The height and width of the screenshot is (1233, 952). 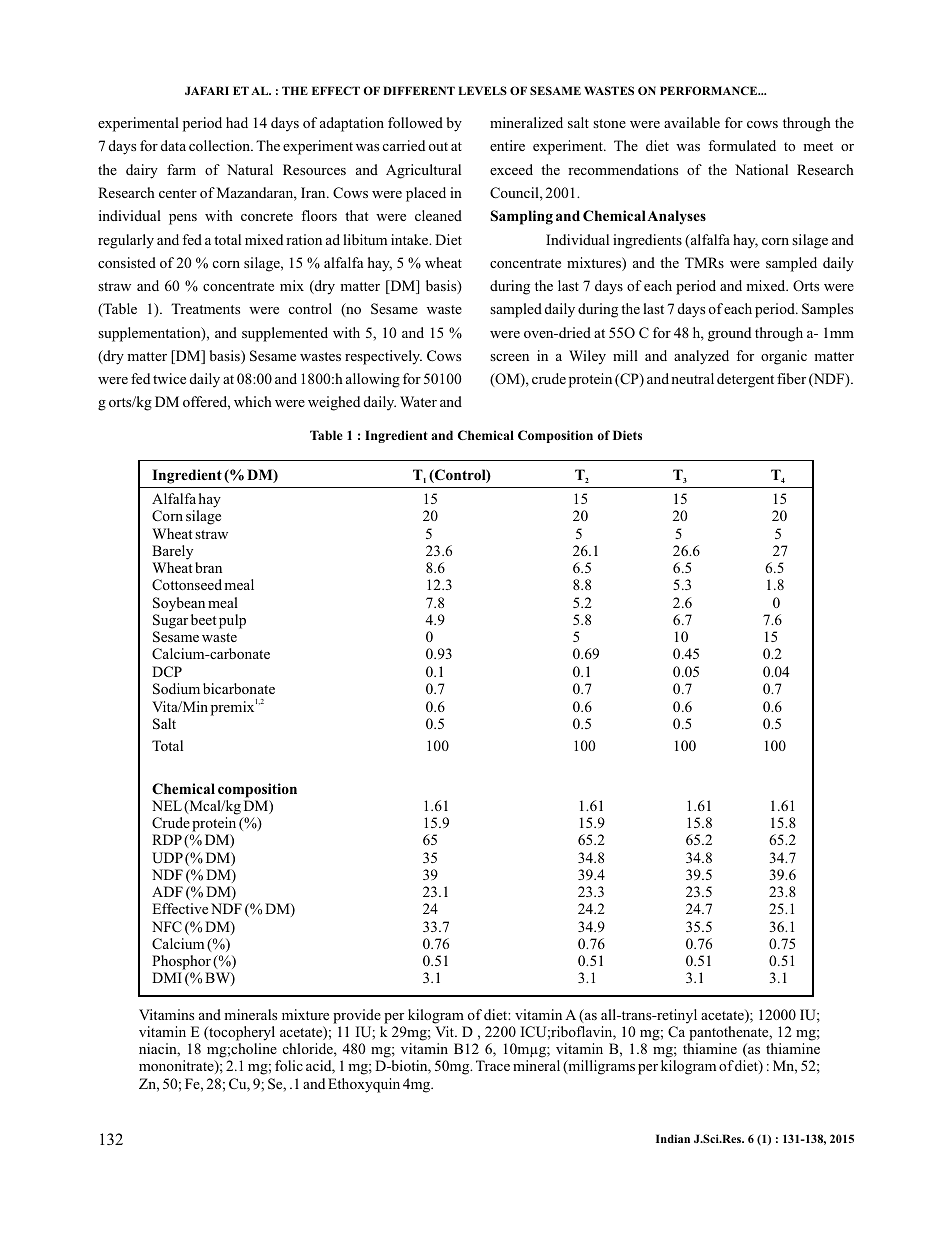 I want to click on Trace, so click(x=493, y=1065).
